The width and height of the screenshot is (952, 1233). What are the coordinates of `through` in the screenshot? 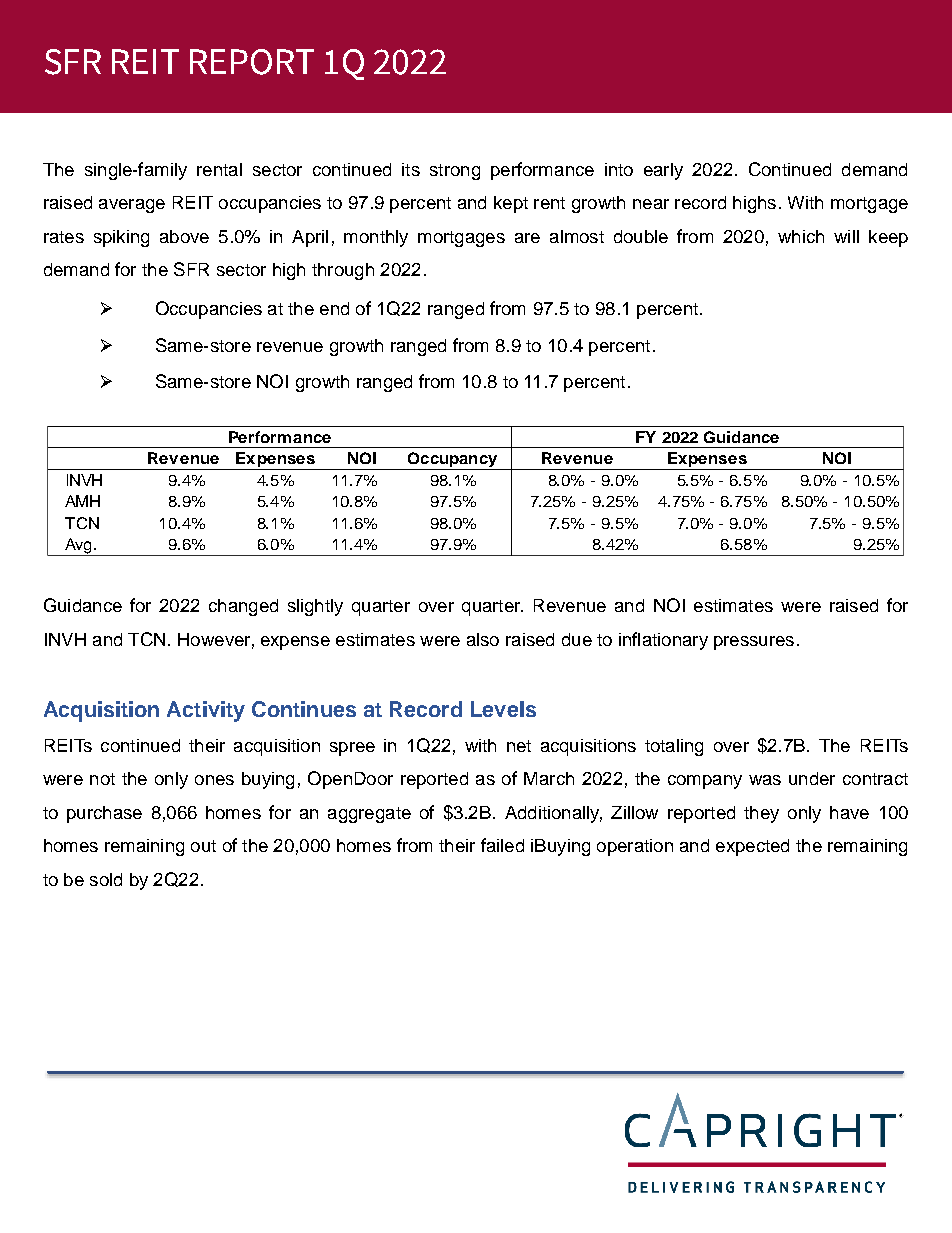 It's located at (343, 271).
